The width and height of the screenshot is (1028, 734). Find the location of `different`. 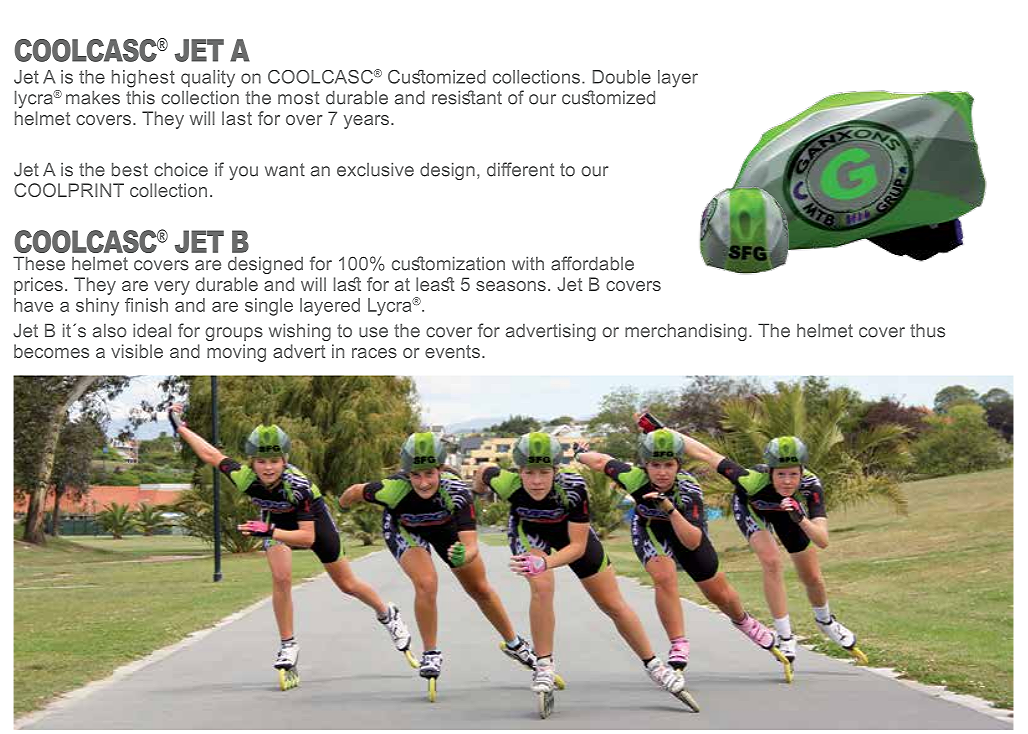

different is located at coordinates (520, 169).
